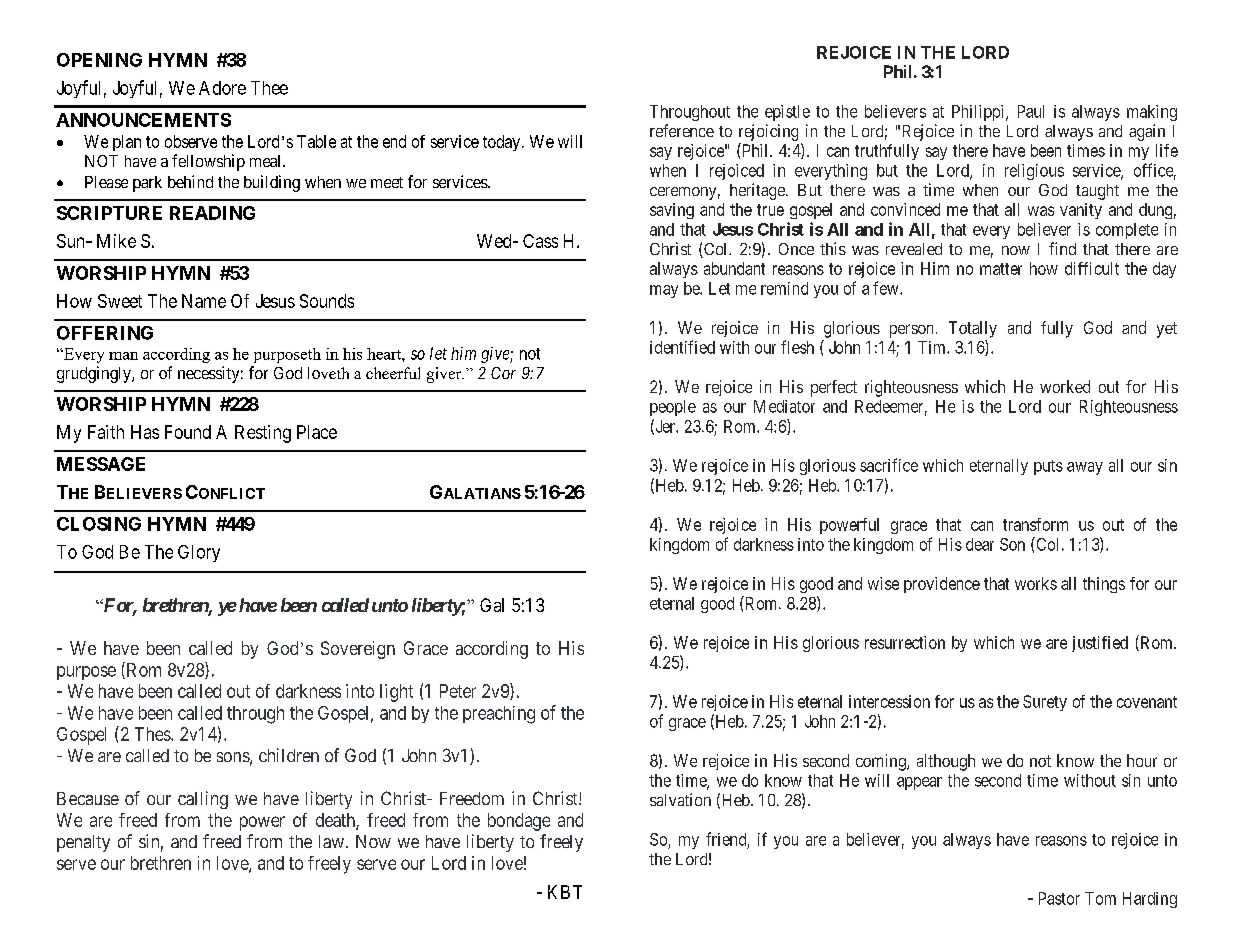  I want to click on Peter, so click(458, 691).
